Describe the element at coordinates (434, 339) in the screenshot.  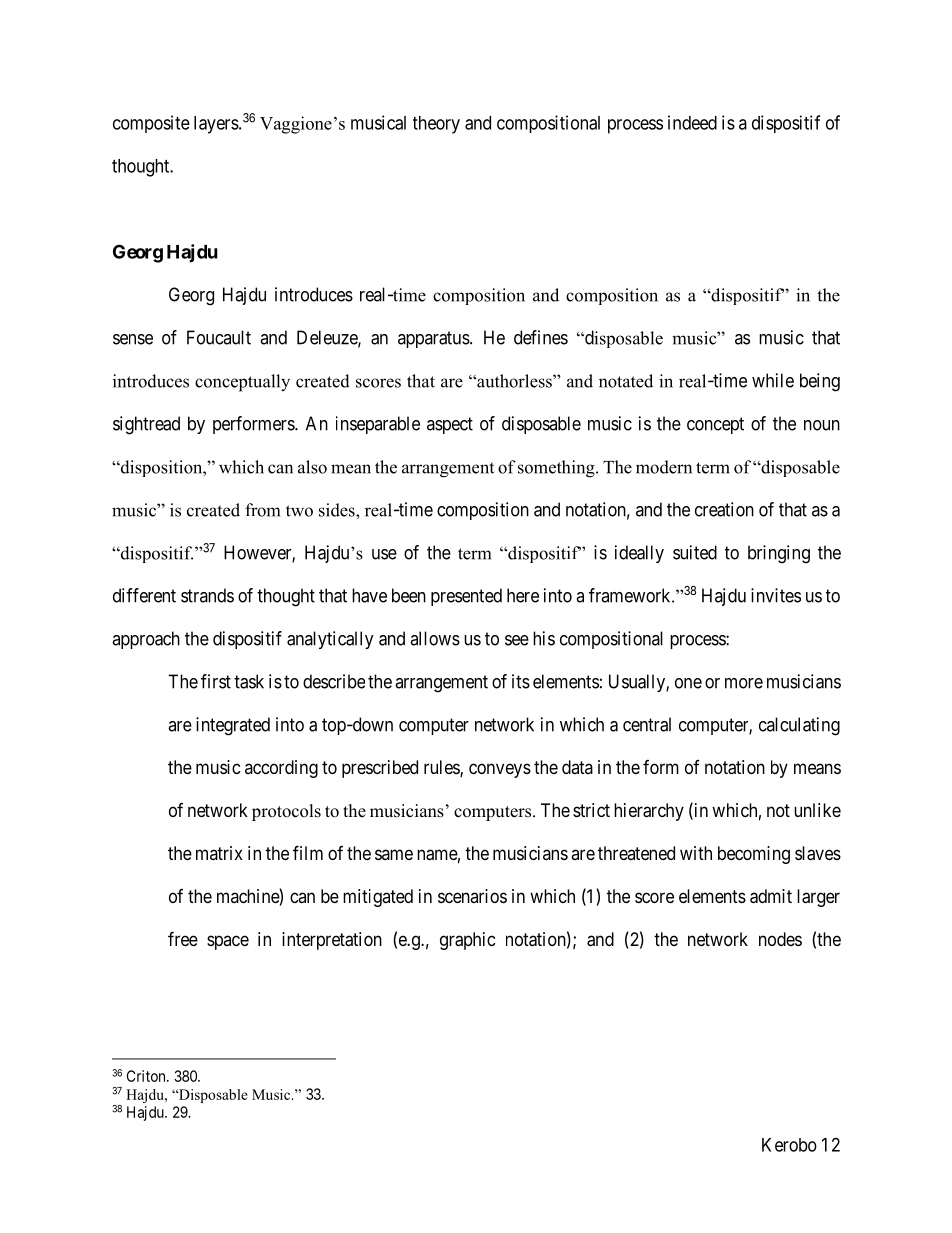
I see `apparatus` at that location.
